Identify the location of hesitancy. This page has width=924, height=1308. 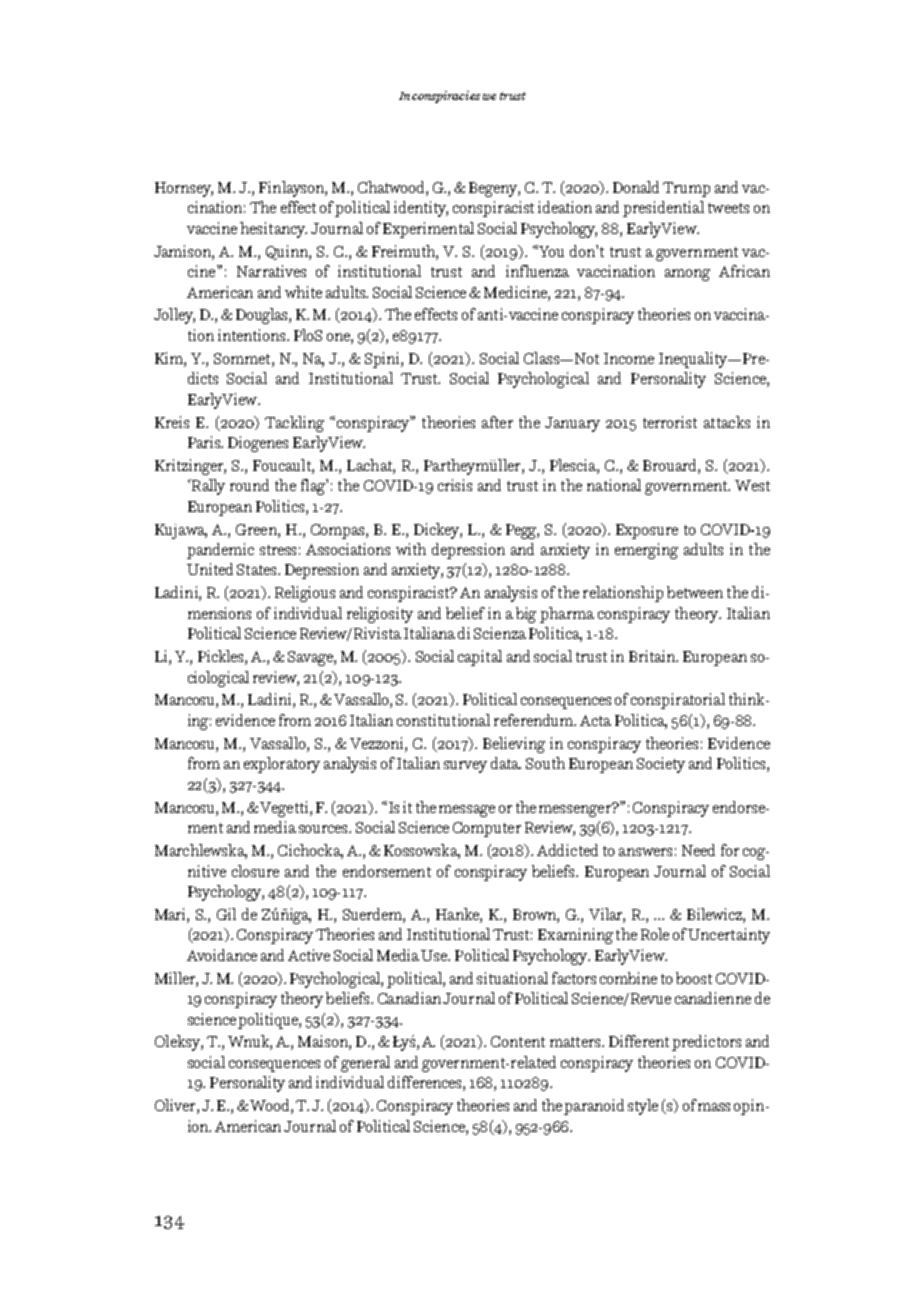
(273, 230).
